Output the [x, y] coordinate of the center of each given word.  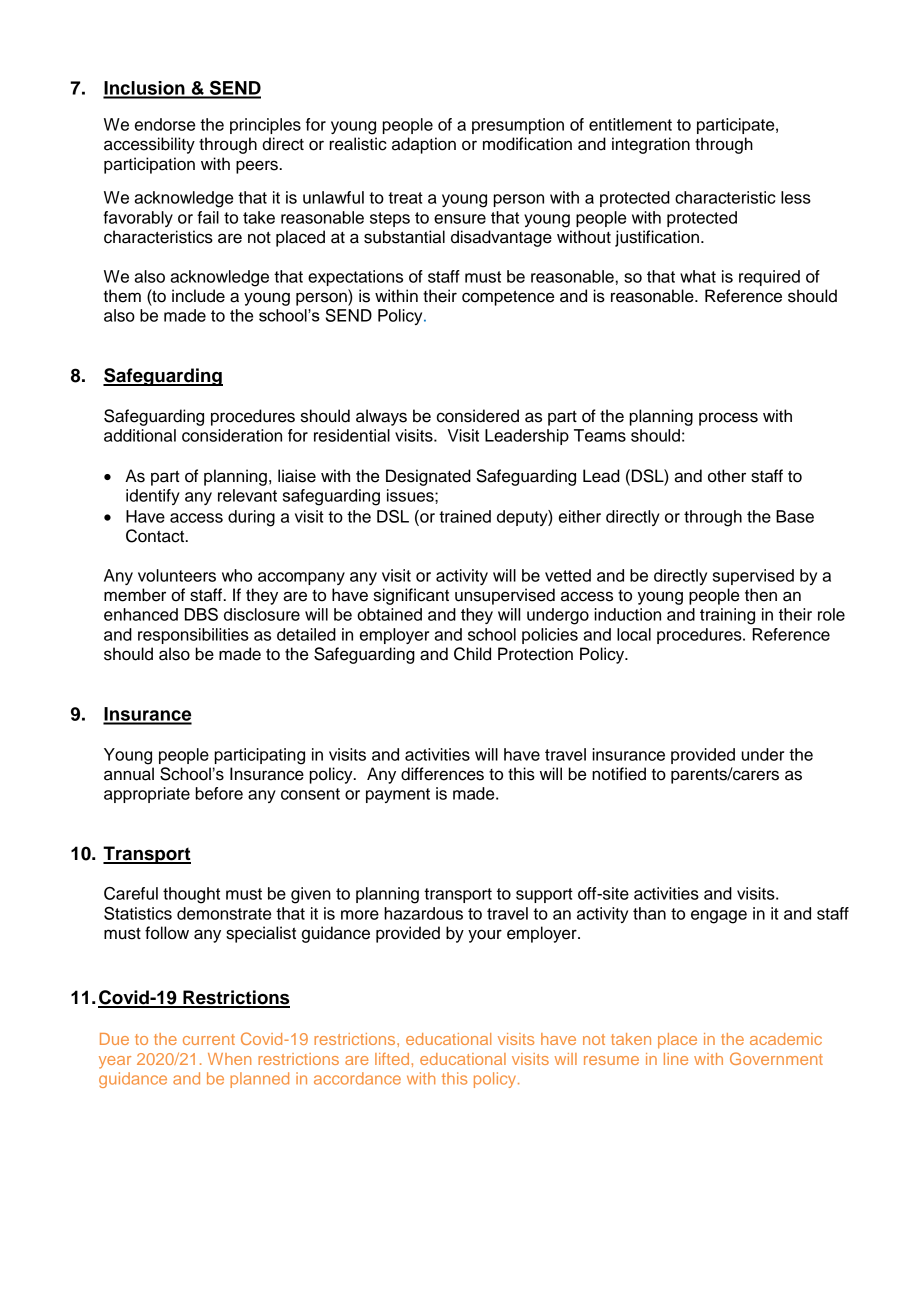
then [761, 595]
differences [442, 774]
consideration [232, 435]
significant [411, 596]
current [209, 1039]
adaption [424, 145]
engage [719, 917]
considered [478, 416]
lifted [393, 1059]
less [796, 197]
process [728, 419]
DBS [201, 614]
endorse [165, 124]
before [219, 793]
